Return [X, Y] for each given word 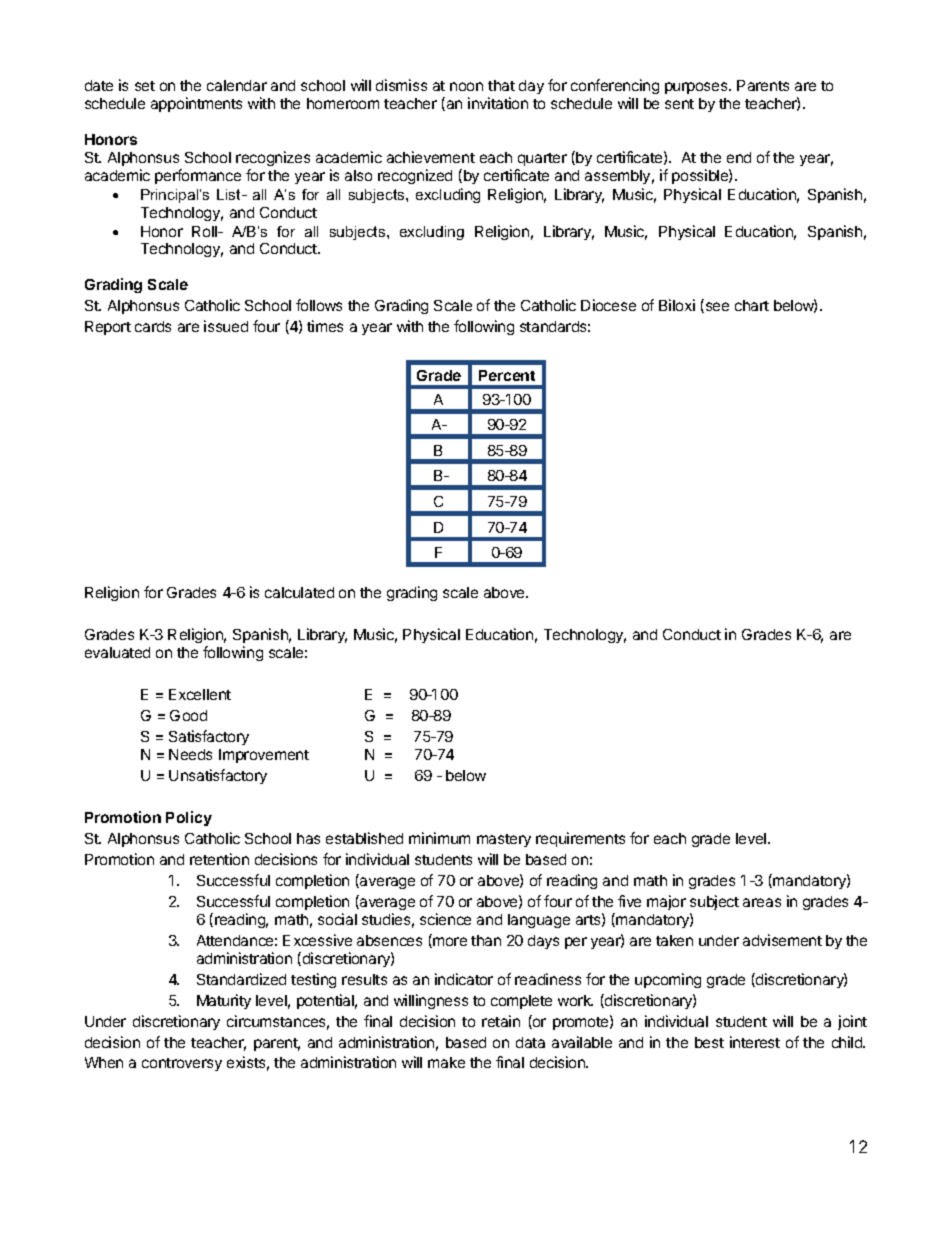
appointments [196, 104]
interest [755, 1042]
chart [752, 305]
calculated [299, 592]
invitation [498, 103]
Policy [189, 818]
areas [762, 902]
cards [153, 326]
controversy [182, 1064]
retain [501, 1021]
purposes [697, 88]
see [716, 307]
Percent [507, 375]
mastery [504, 840]
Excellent [200, 694]
